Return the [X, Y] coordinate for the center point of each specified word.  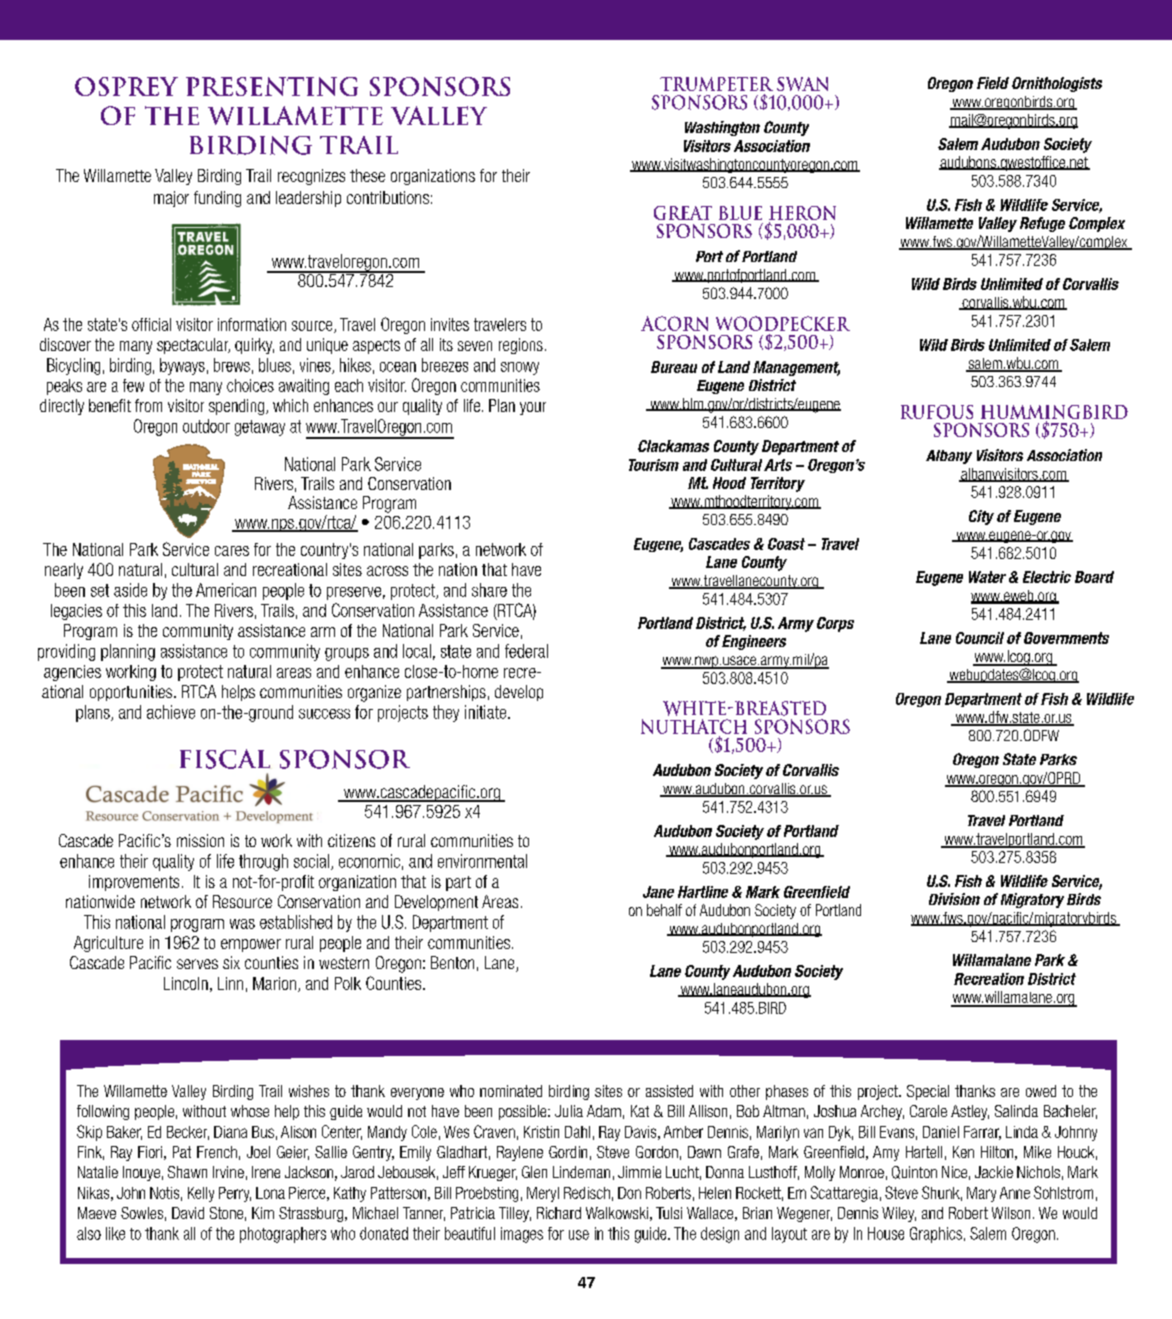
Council [980, 638]
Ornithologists [1057, 84]
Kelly [201, 1194]
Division [954, 899]
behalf [664, 910]
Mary [981, 1194]
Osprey [126, 86]
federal [526, 651]
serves [197, 964]
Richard [559, 1213]
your [533, 408]
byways [182, 366]
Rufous [937, 412]
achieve [171, 712]
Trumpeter [716, 84]
